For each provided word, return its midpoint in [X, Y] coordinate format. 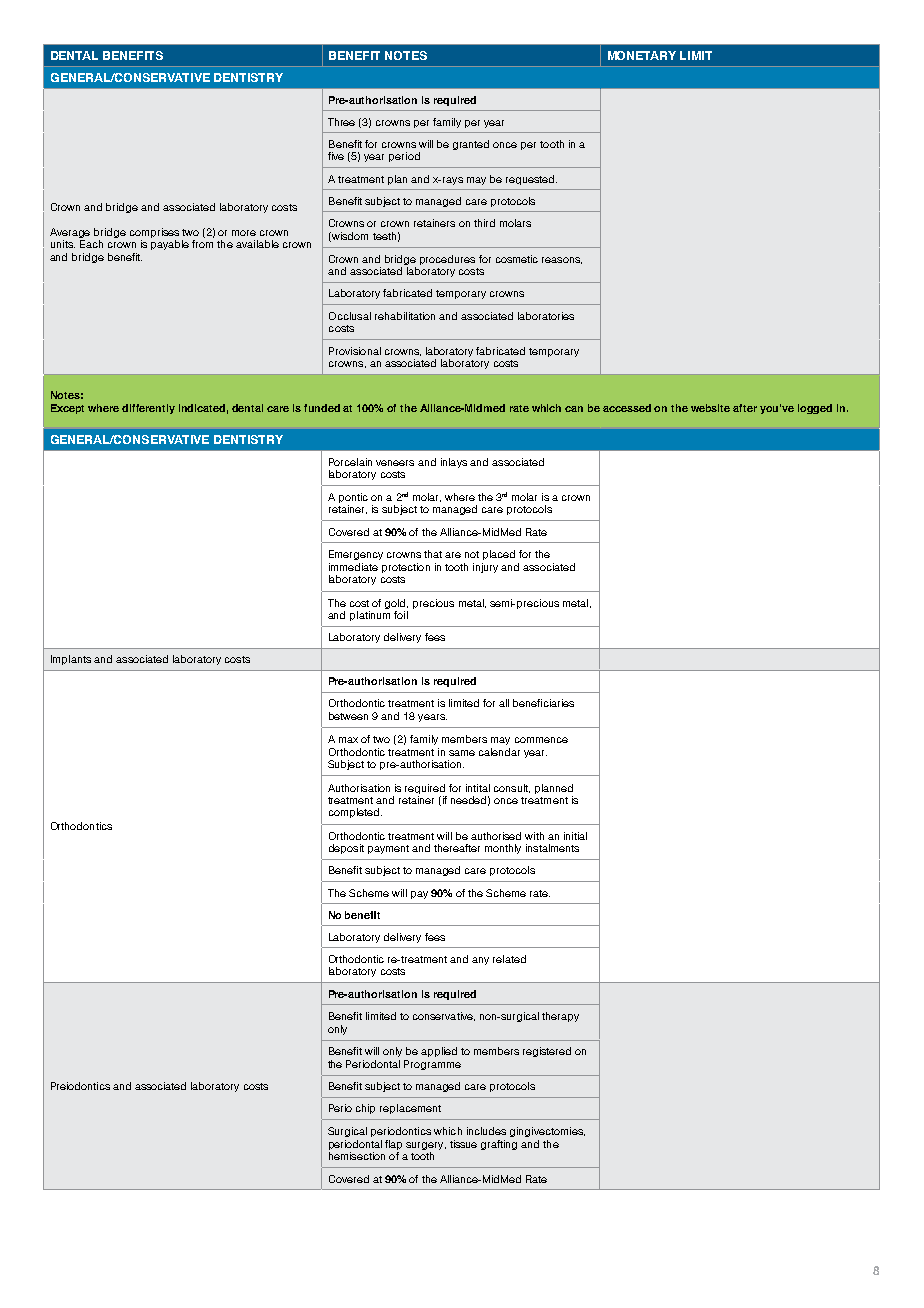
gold [396, 604]
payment [388, 849]
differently [148, 409]
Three [341, 122]
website [710, 408]
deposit [346, 849]
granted [471, 145]
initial [575, 836]
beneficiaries [543, 703]
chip [365, 1109]
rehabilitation [405, 316]
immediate [353, 567]
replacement [410, 1109]
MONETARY [642, 55]
